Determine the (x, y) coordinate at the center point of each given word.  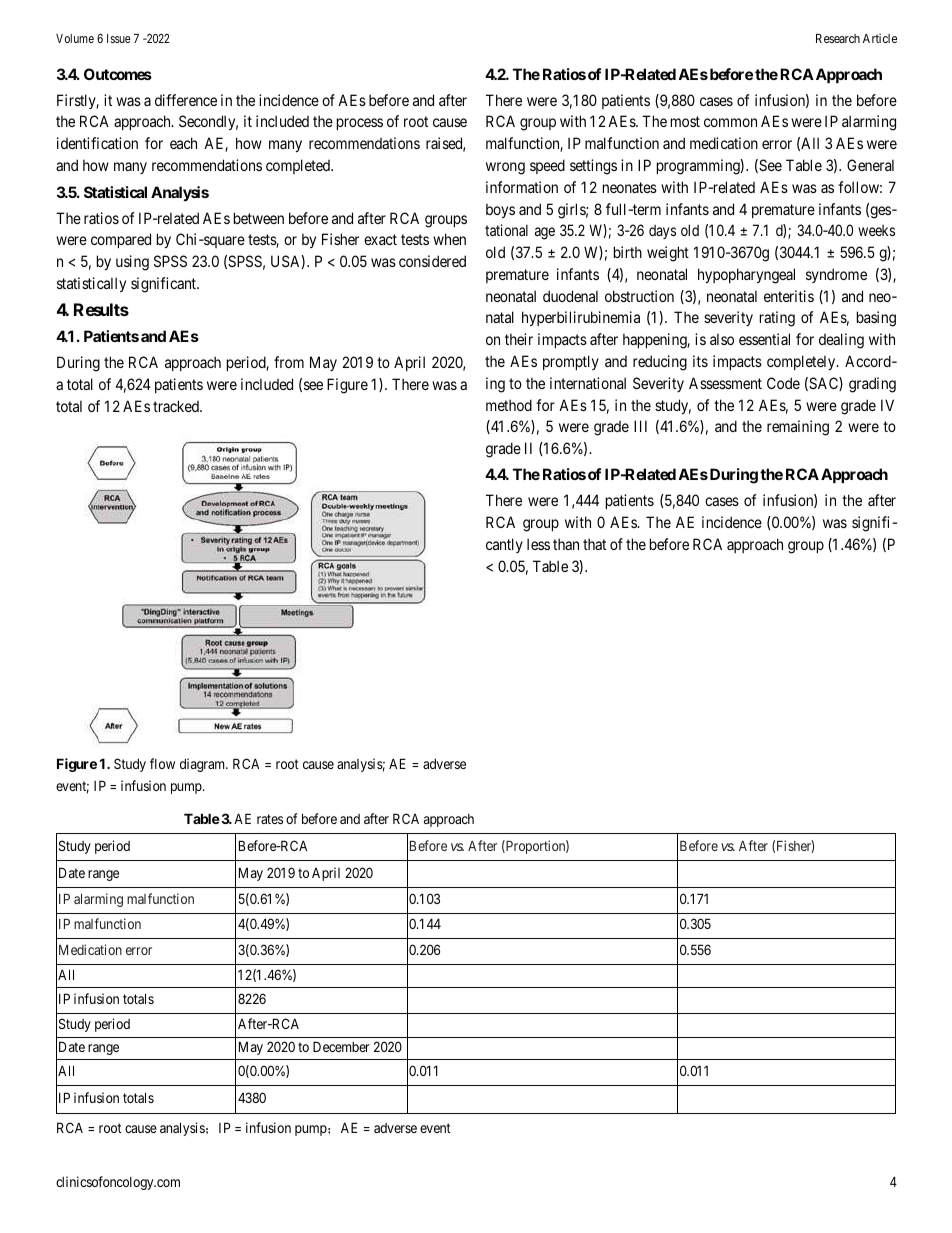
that (594, 544)
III (640, 426)
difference (186, 100)
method (509, 405)
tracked (177, 406)
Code (783, 383)
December (341, 1046)
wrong (505, 168)
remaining (798, 428)
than (566, 544)
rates (270, 819)
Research (838, 38)
